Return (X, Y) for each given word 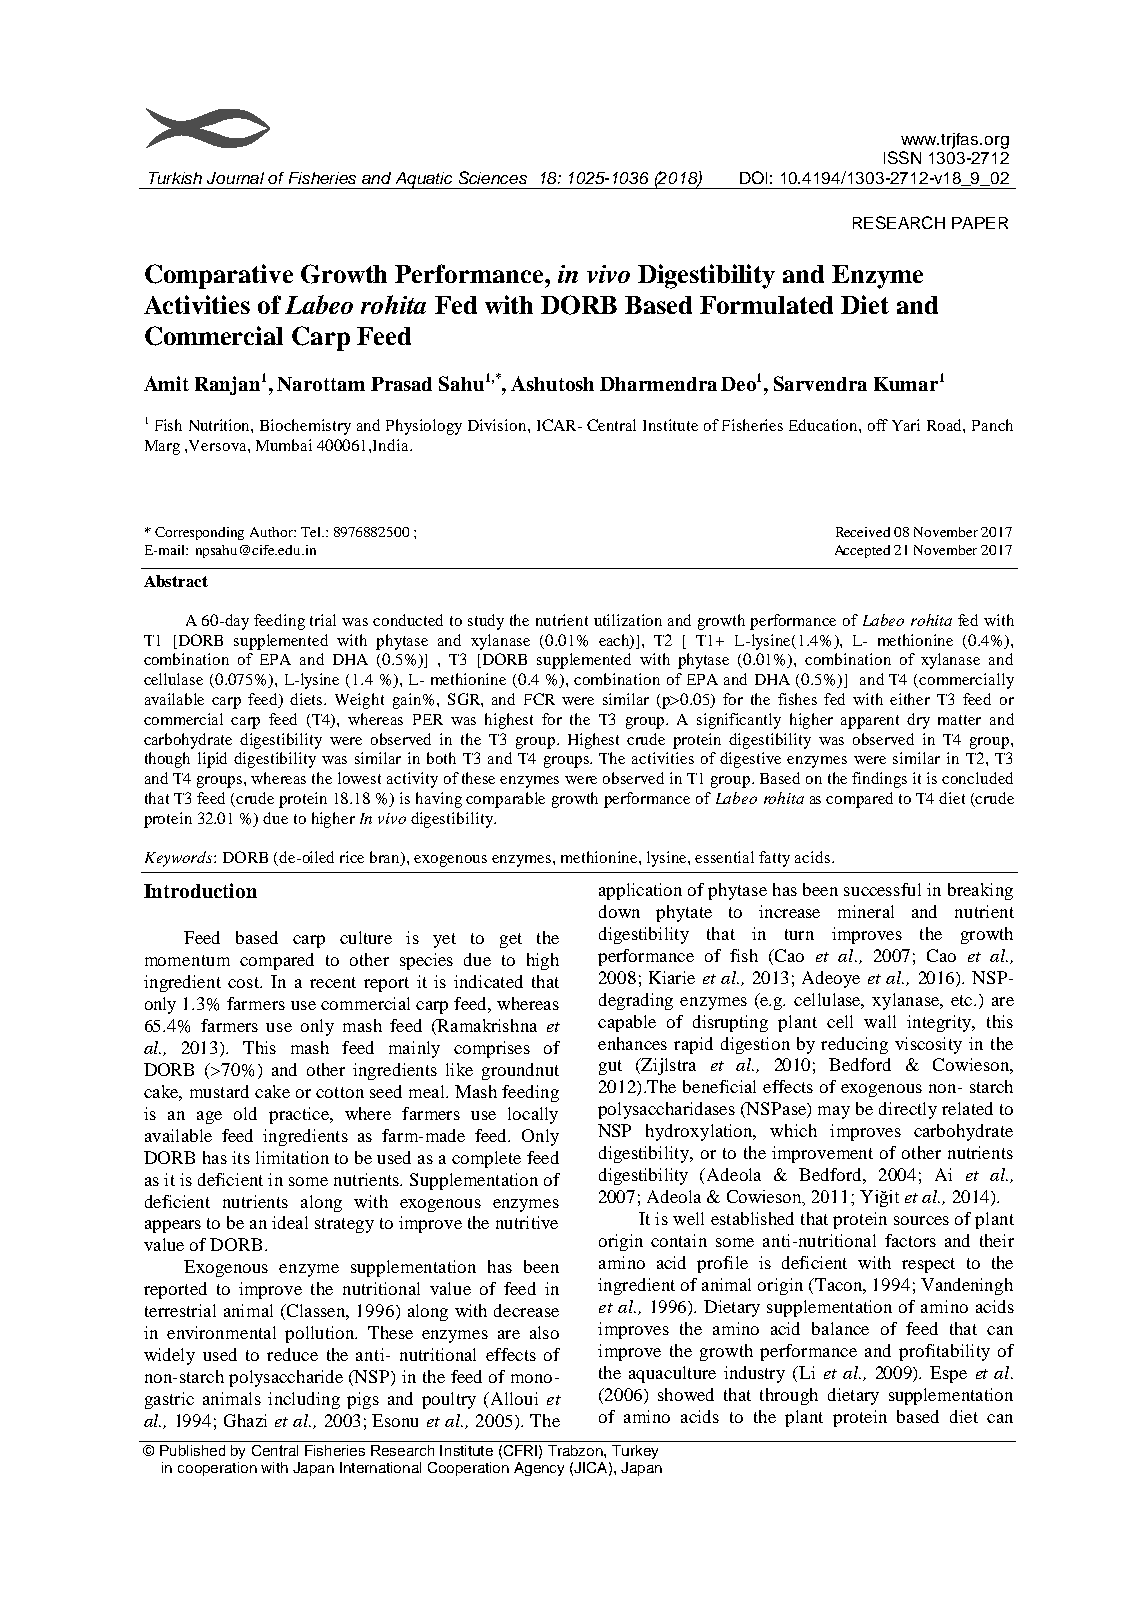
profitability (944, 1352)
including (304, 1400)
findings (879, 780)
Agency (539, 1469)
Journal (235, 178)
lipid (212, 760)
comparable (505, 800)
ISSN (902, 157)
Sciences (493, 177)
